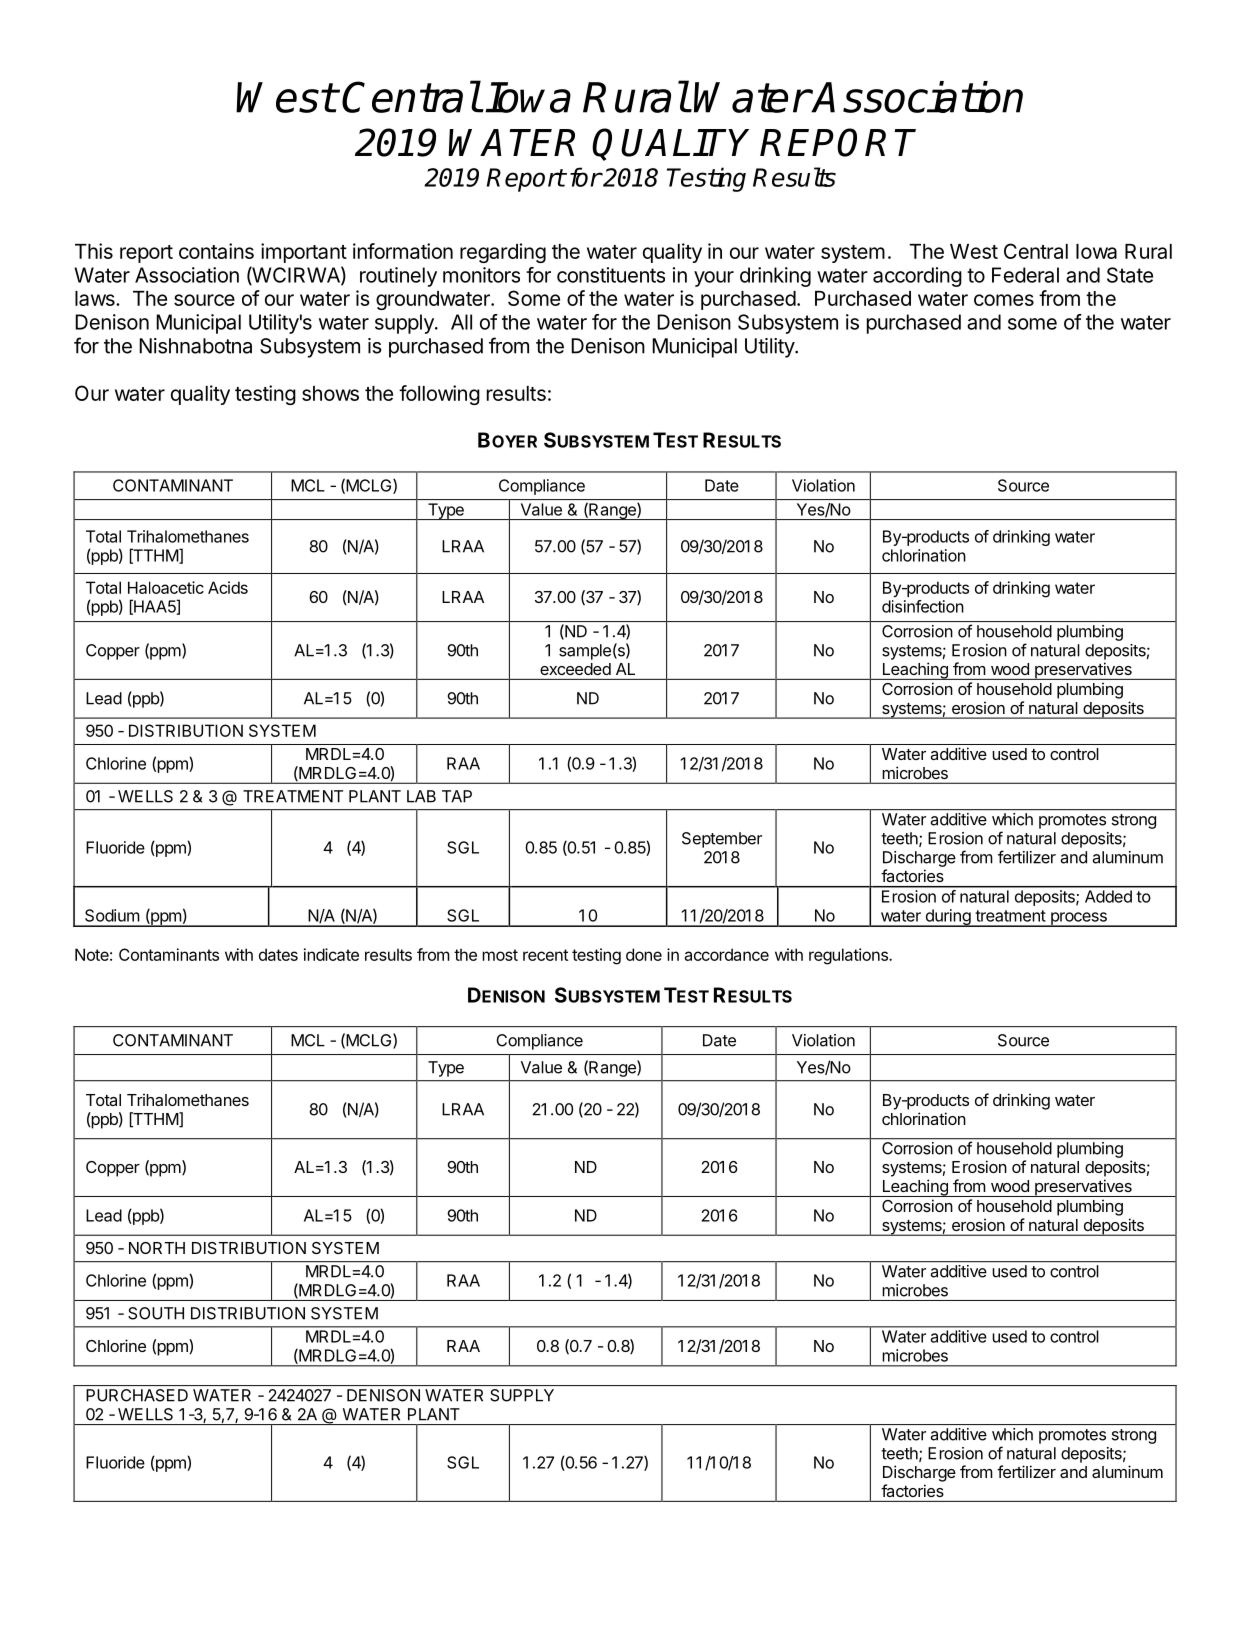  Describe the element at coordinates (157, 1248) in the screenshot. I see `NORTH` at that location.
